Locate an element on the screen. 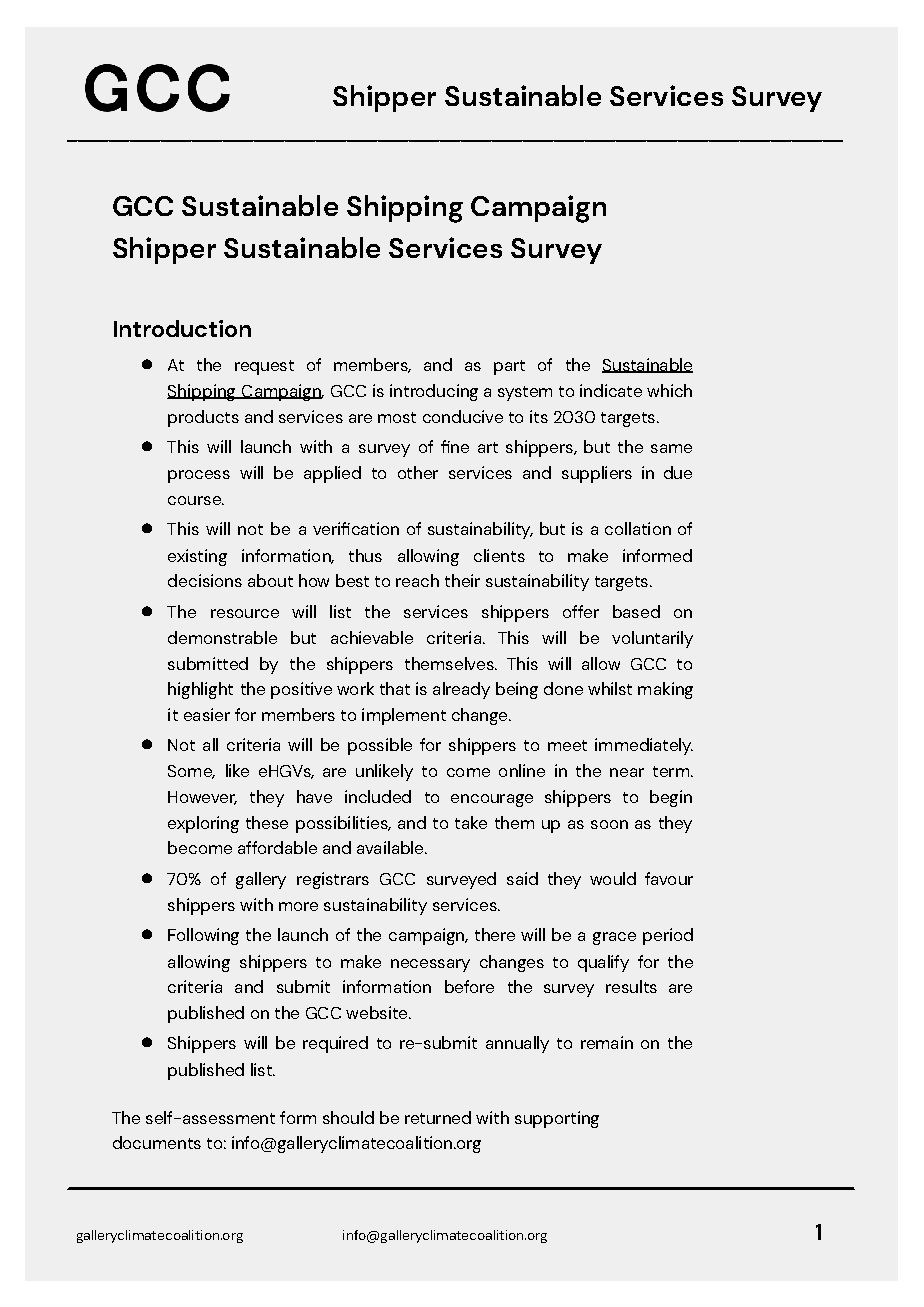 The width and height of the screenshot is (924, 1307). qualify is located at coordinates (603, 963).
